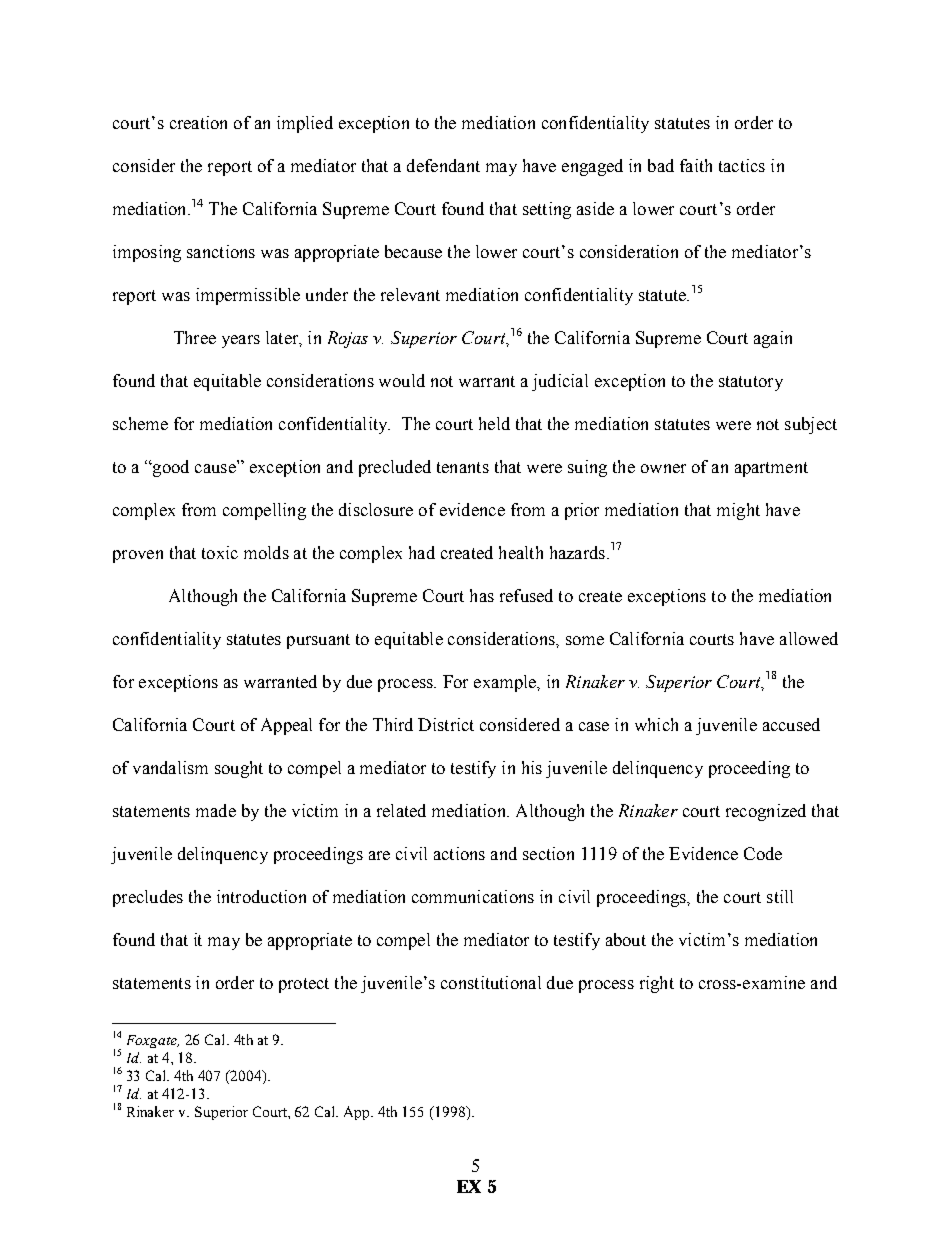 This screenshot has width=952, height=1233. I want to click on protect, so click(304, 985).
